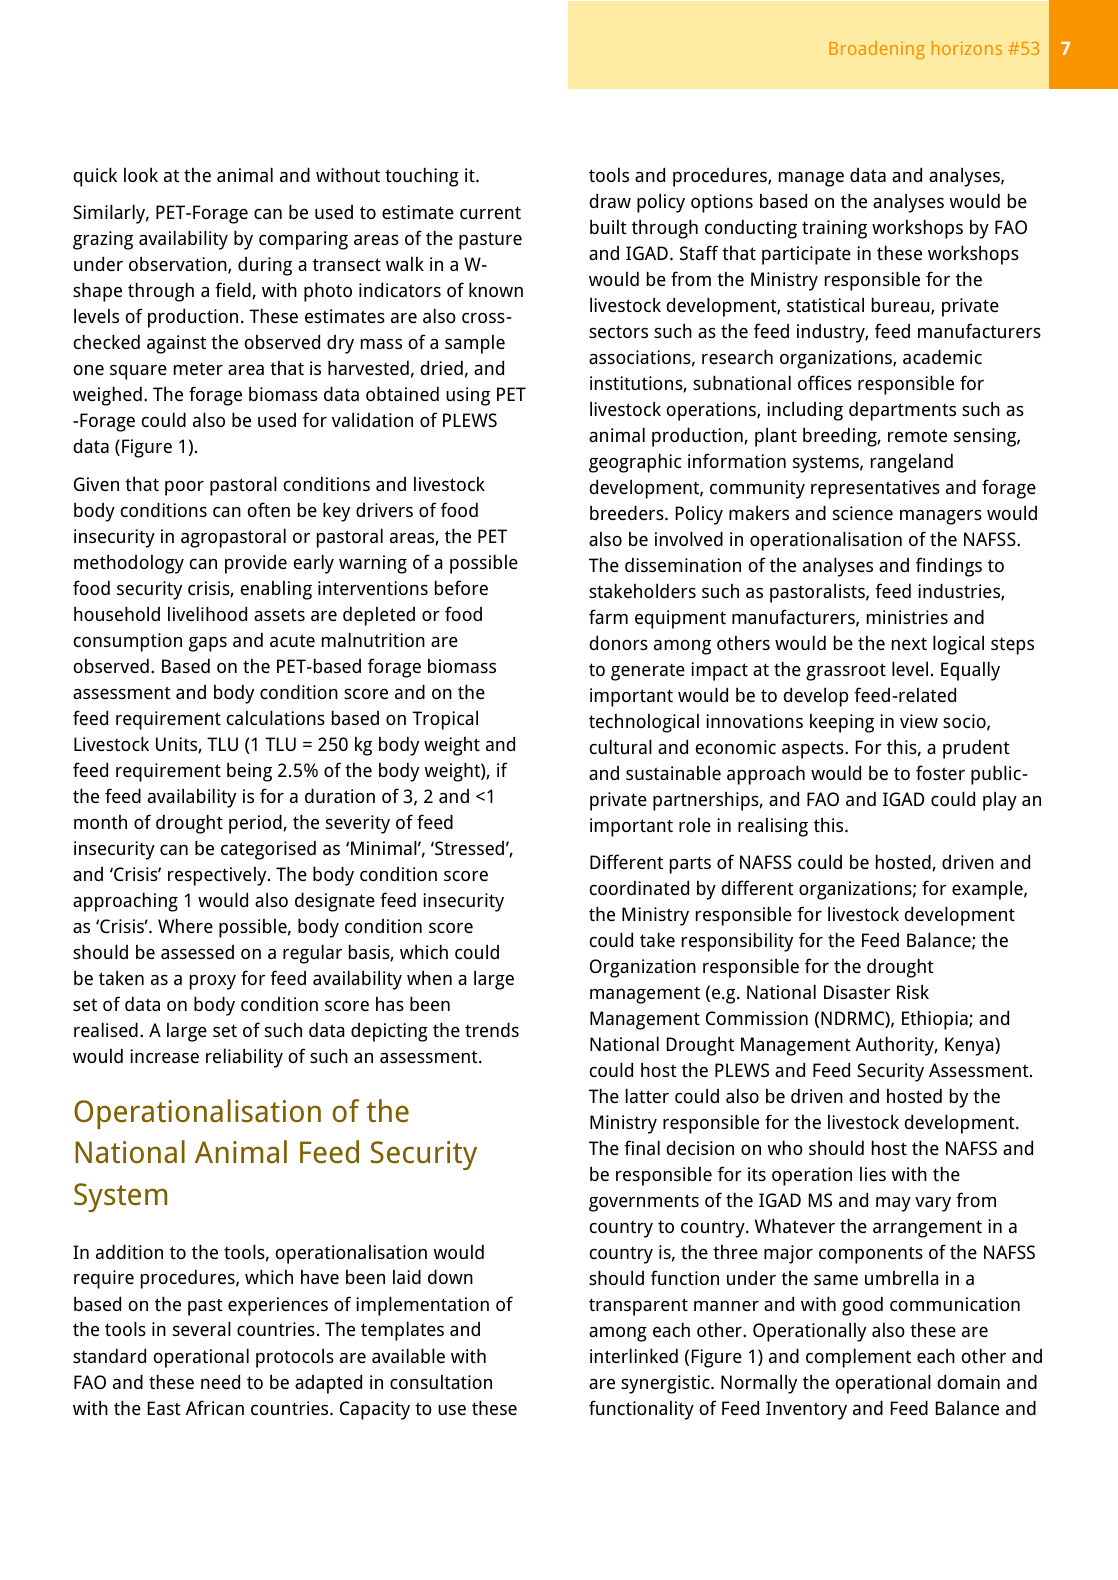 Image resolution: width=1118 pixels, height=1580 pixels. Describe the element at coordinates (197, 952) in the document. I see `assessed` at that location.
